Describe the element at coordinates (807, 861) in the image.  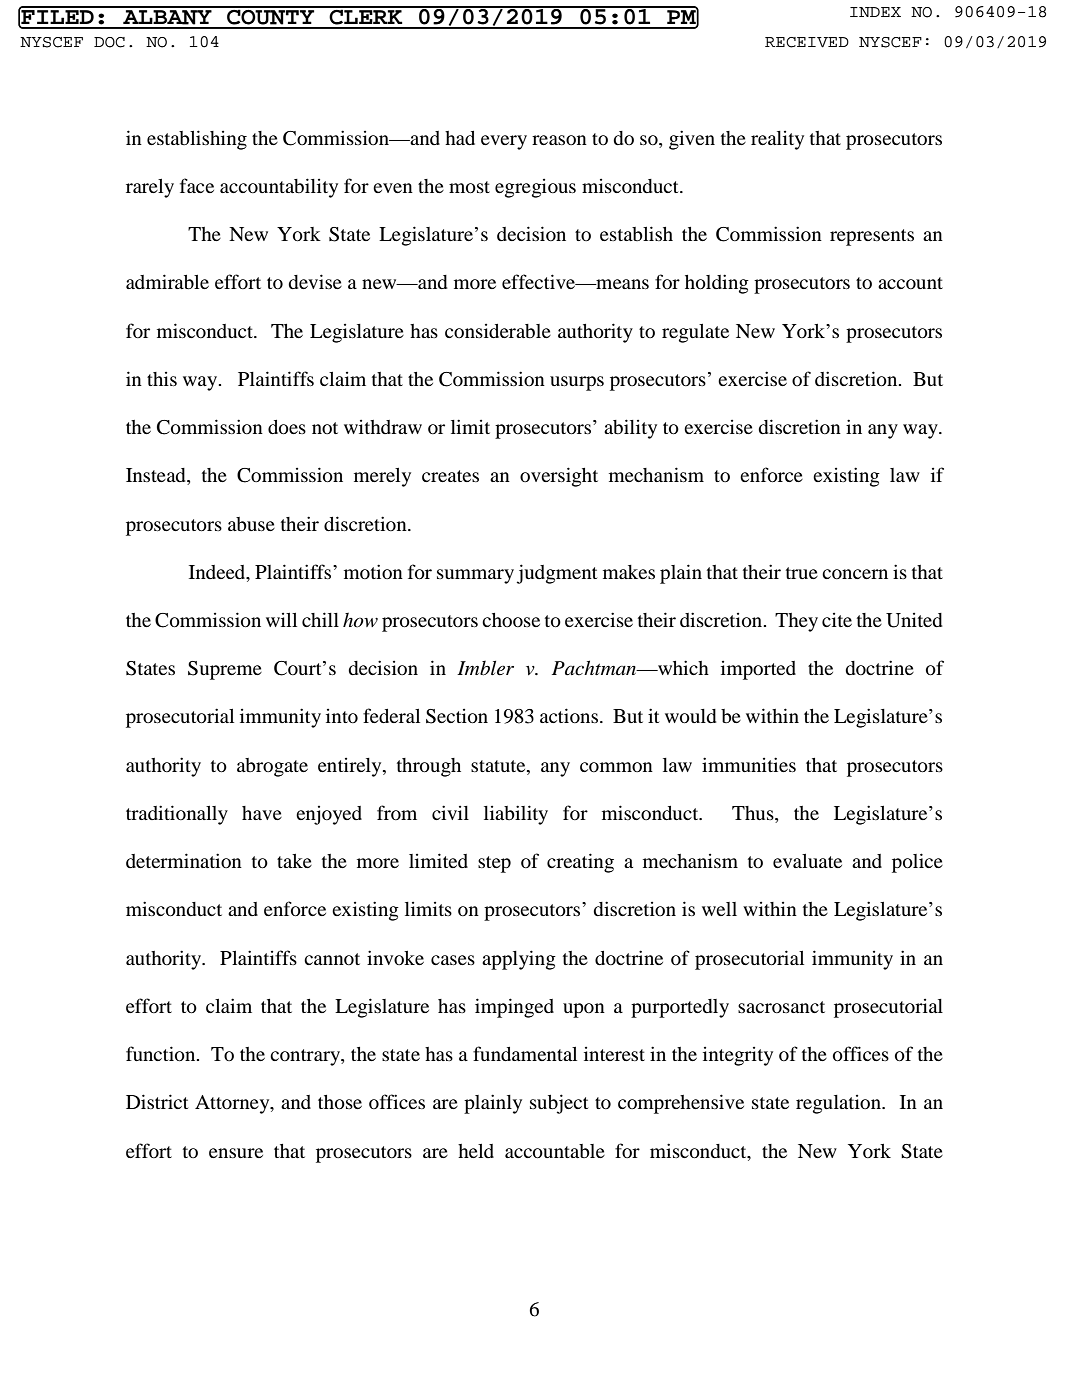
I see `evaluate` at that location.
